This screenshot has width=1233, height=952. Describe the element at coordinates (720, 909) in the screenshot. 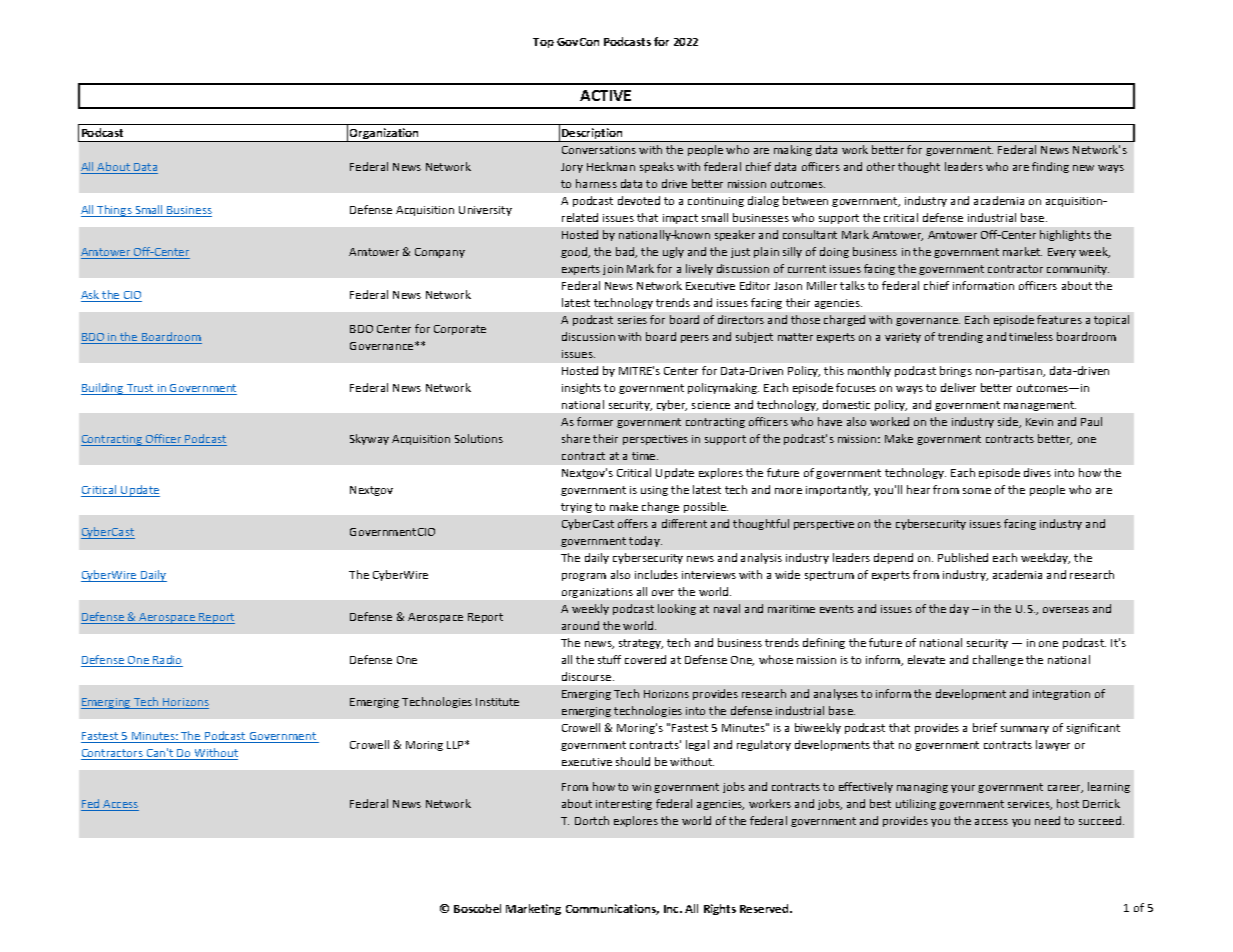

I see `Rights` at that location.
